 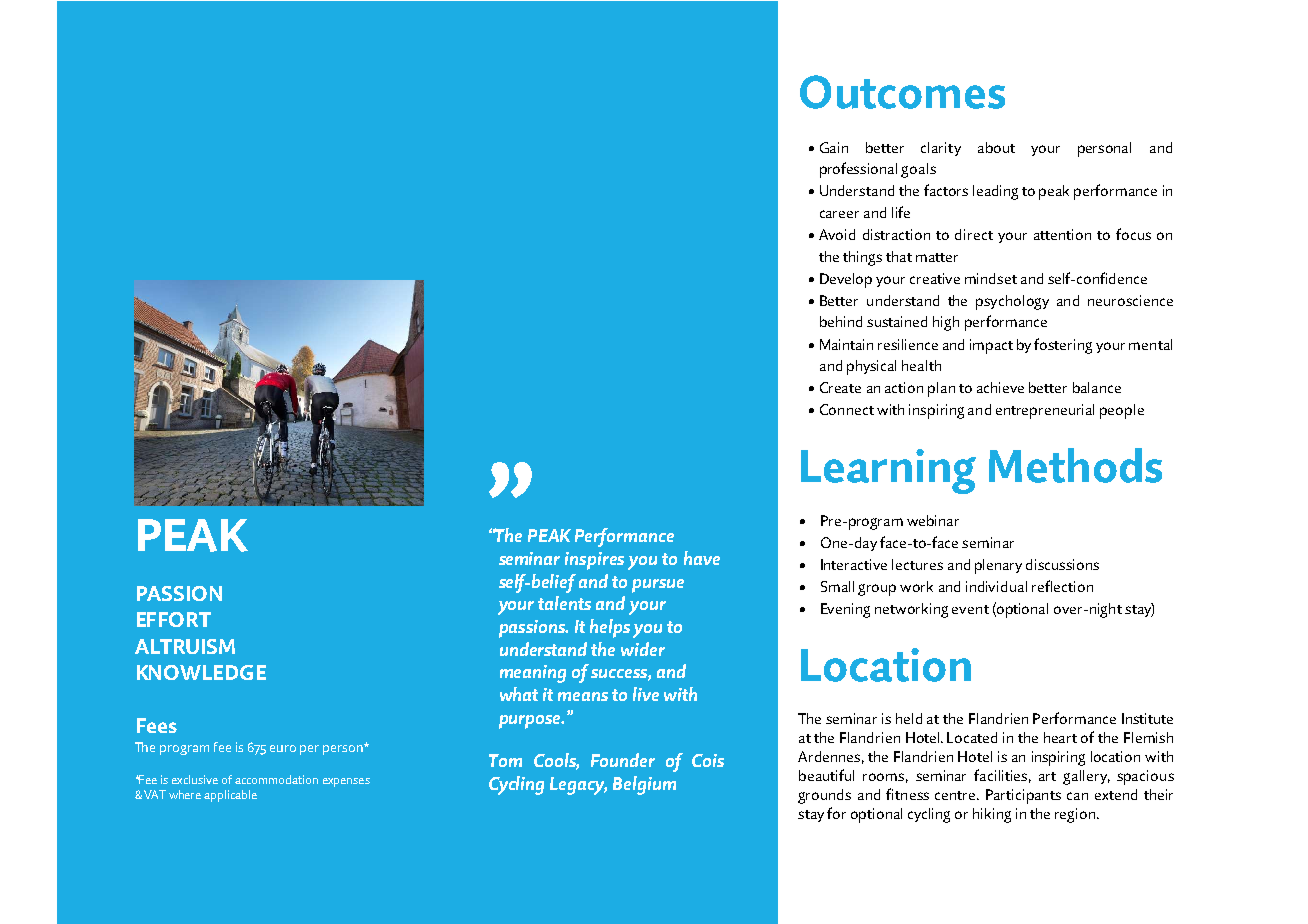 What do you see at coordinates (902, 92) in the screenshot?
I see `Outcomes` at bounding box center [902, 92].
